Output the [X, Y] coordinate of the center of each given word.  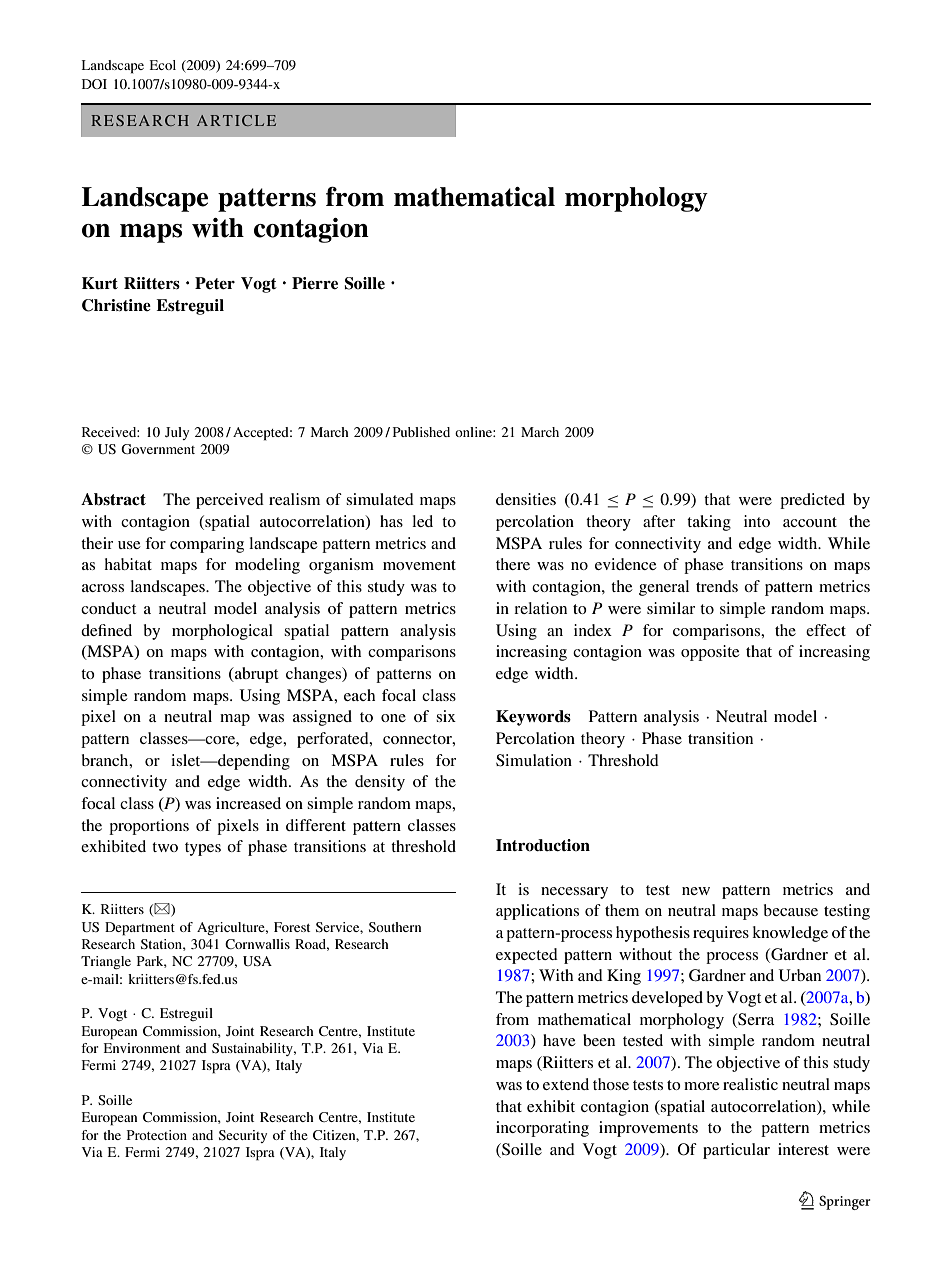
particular [736, 1151]
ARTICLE [236, 120]
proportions [149, 827]
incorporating [542, 1129]
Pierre [315, 283]
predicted [812, 501]
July [177, 433]
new [696, 891]
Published [421, 432]
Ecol [162, 65]
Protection [157, 1135]
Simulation [534, 760]
